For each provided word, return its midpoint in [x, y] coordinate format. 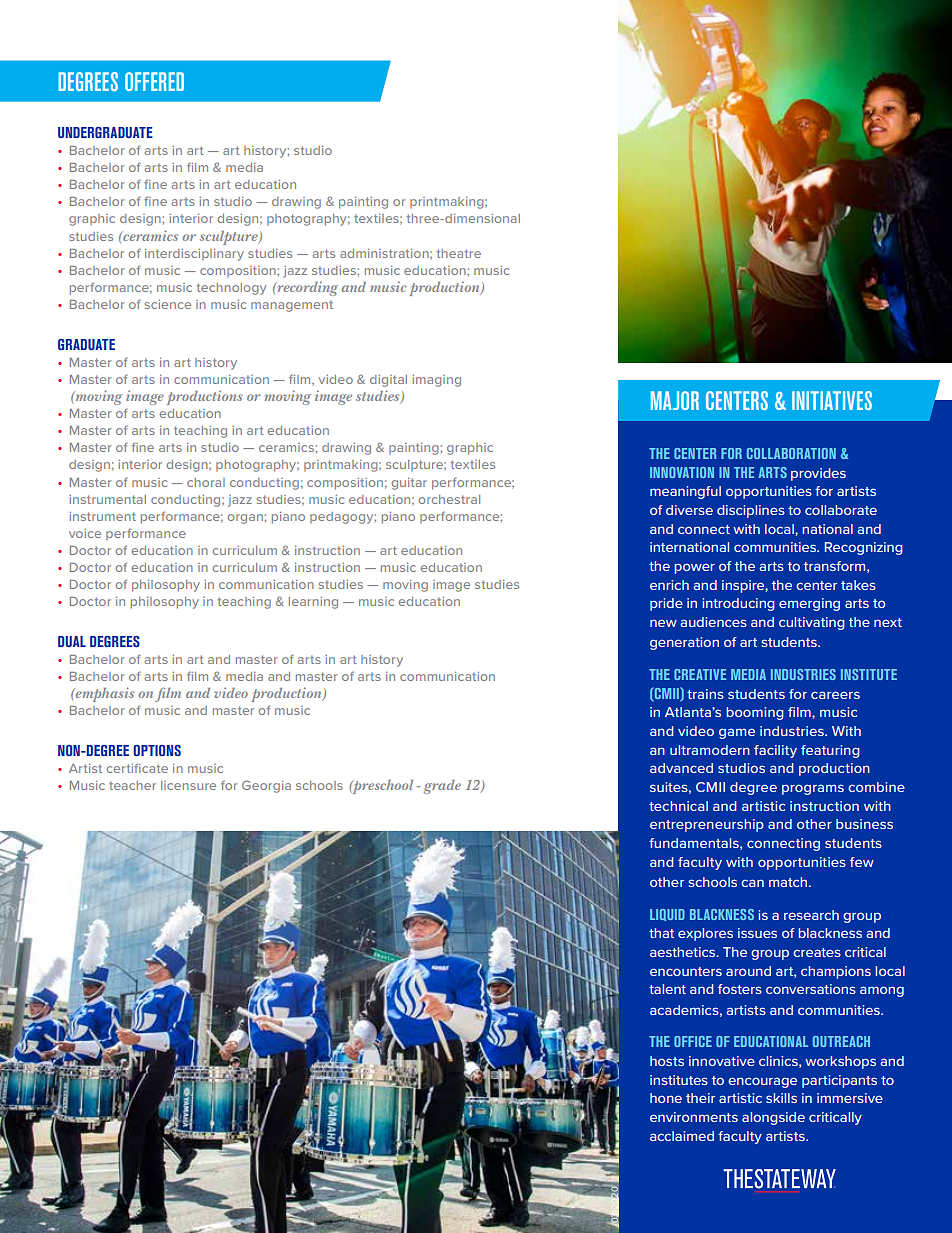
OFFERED [154, 81]
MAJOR [675, 400]
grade [442, 787]
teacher [132, 785]
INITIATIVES [832, 400]
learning [313, 603]
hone [666, 1098]
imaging [436, 381]
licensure [188, 785]
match [788, 882]
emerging [809, 604]
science [168, 304]
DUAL [72, 641]
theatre [459, 253]
